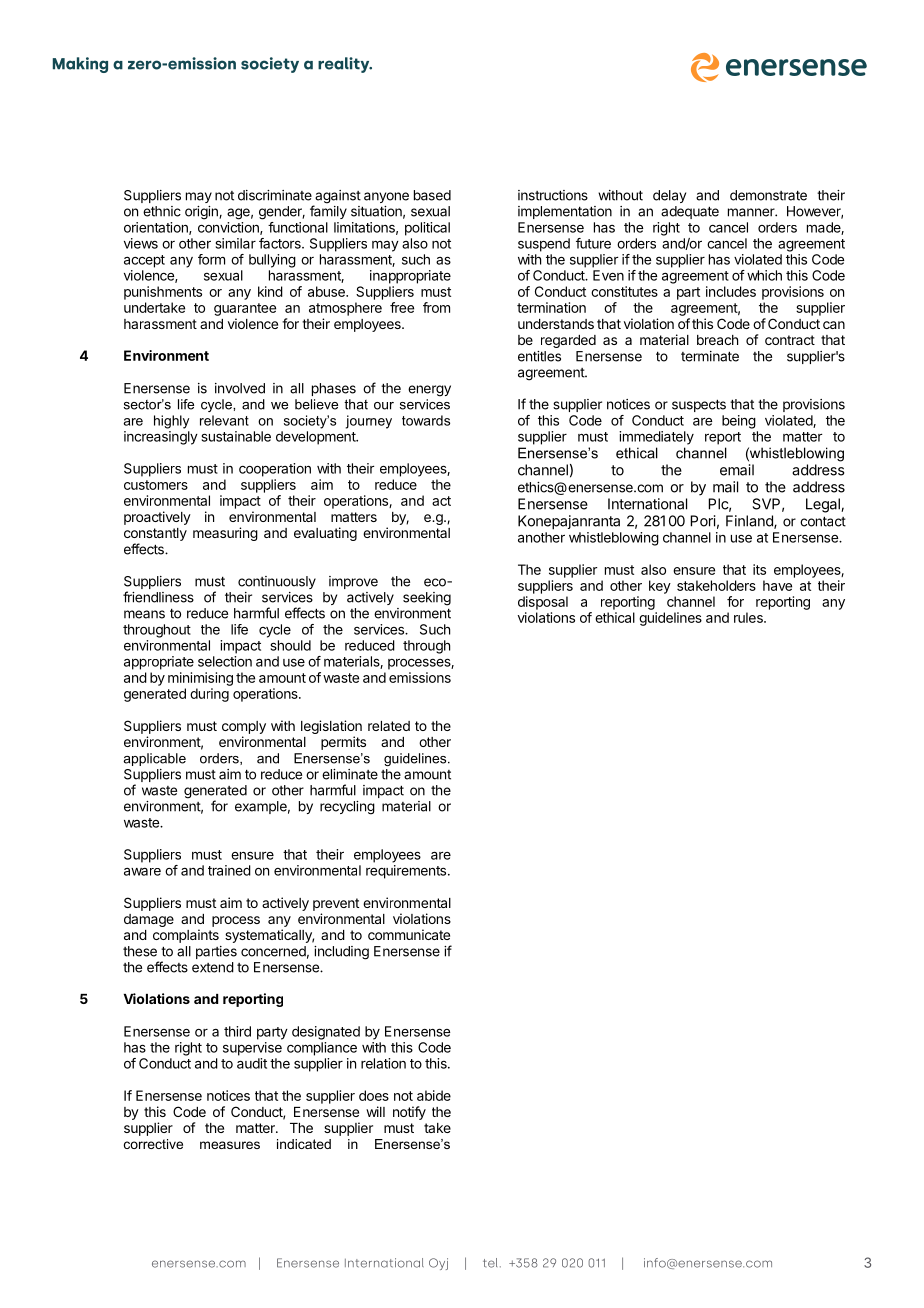 The image size is (924, 1308). I want to click on measures, so click(230, 1145).
